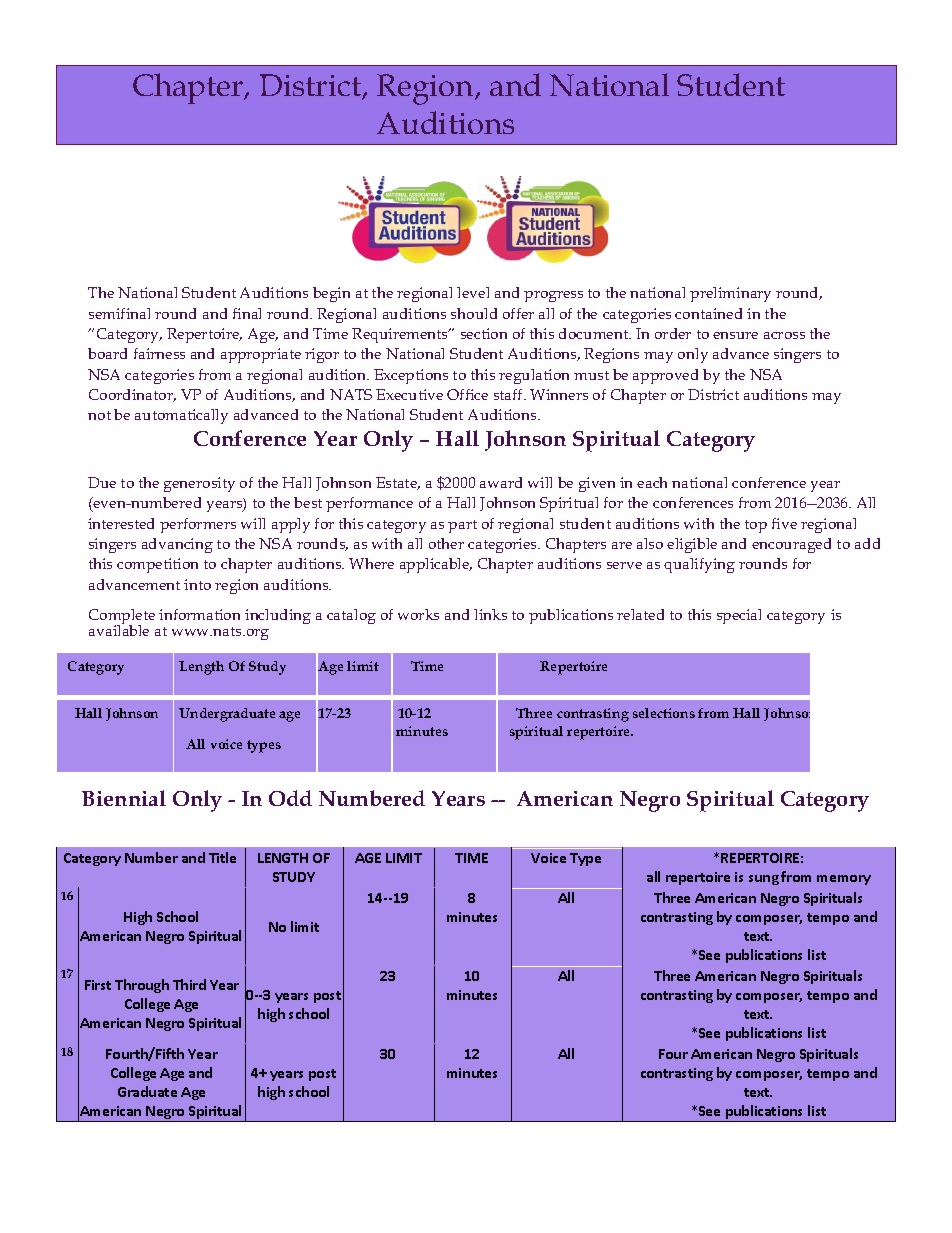 This screenshot has width=952, height=1233. I want to click on generosity, so click(199, 484).
